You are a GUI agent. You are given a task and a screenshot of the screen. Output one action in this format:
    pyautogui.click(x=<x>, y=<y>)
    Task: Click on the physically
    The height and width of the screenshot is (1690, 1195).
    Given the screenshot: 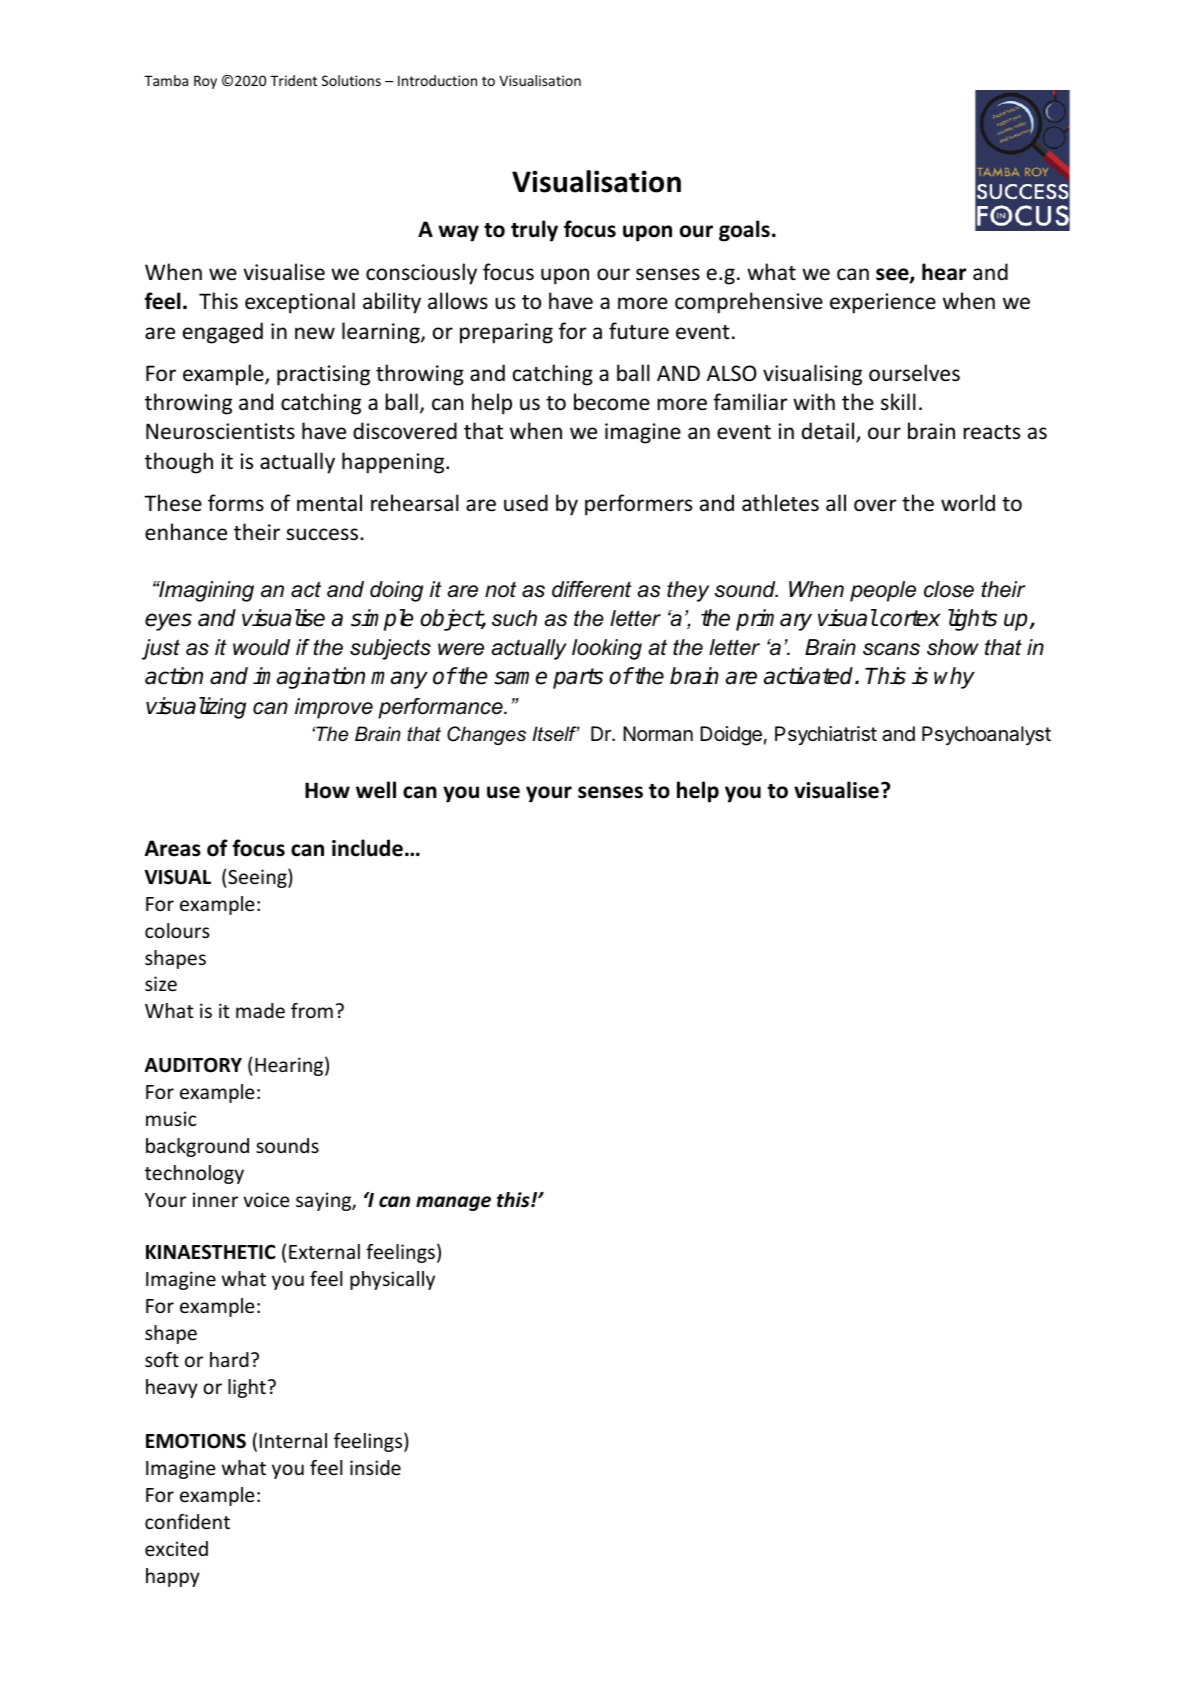 What is the action you would take?
    pyautogui.click(x=392, y=1280)
